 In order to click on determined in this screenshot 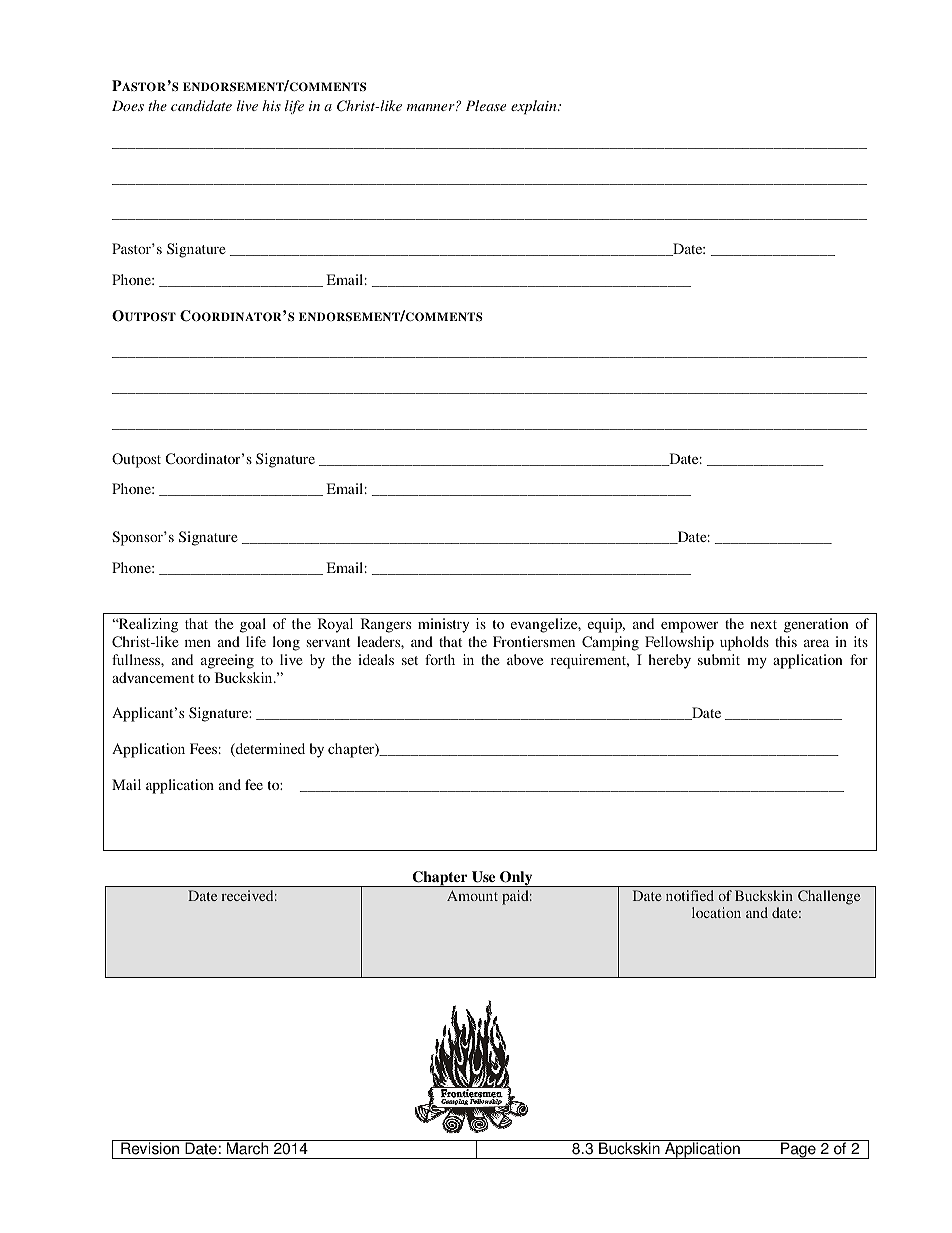, I will do `click(269, 750)`.
